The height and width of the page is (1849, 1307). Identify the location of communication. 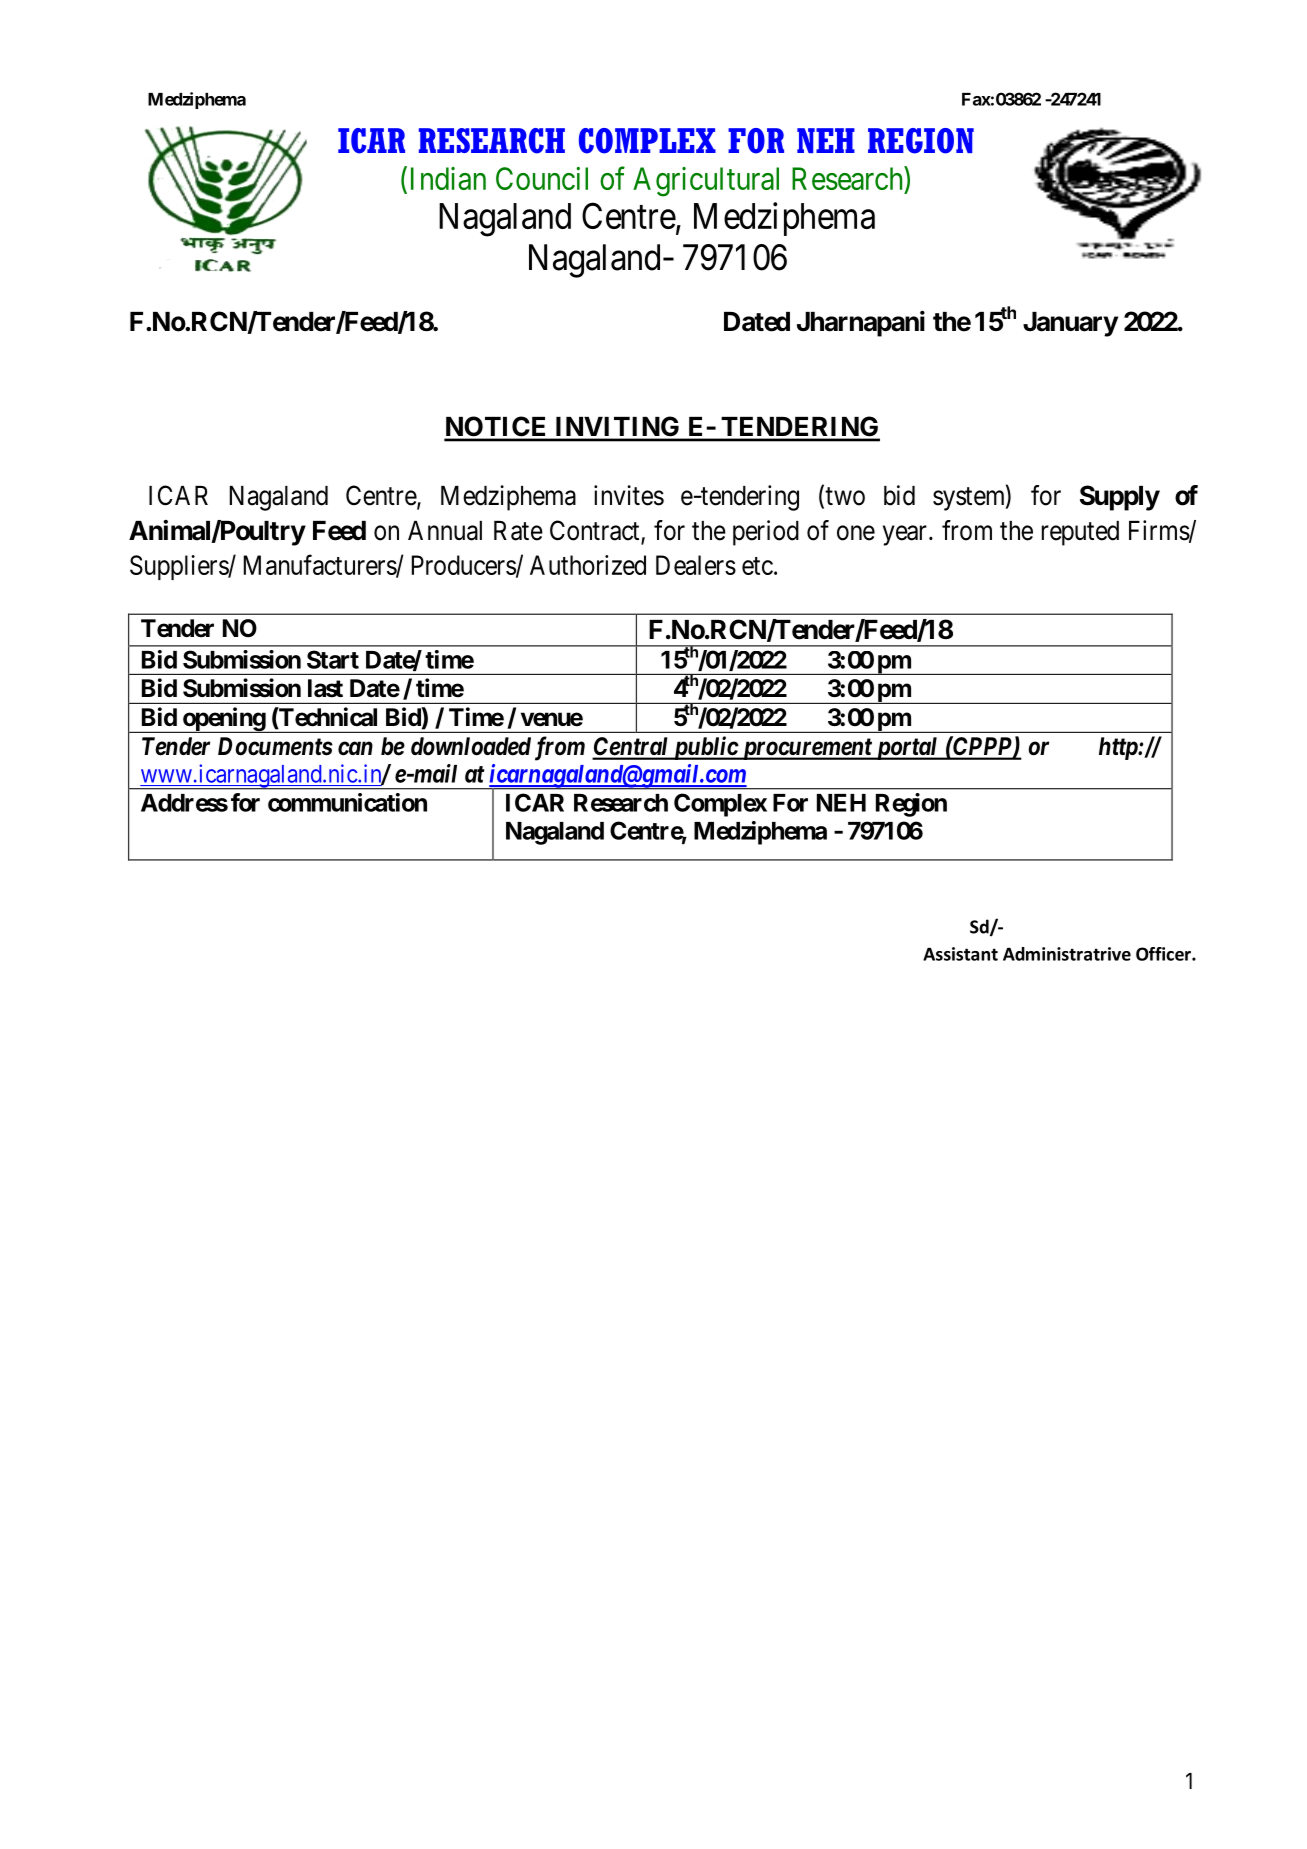
(347, 802).
